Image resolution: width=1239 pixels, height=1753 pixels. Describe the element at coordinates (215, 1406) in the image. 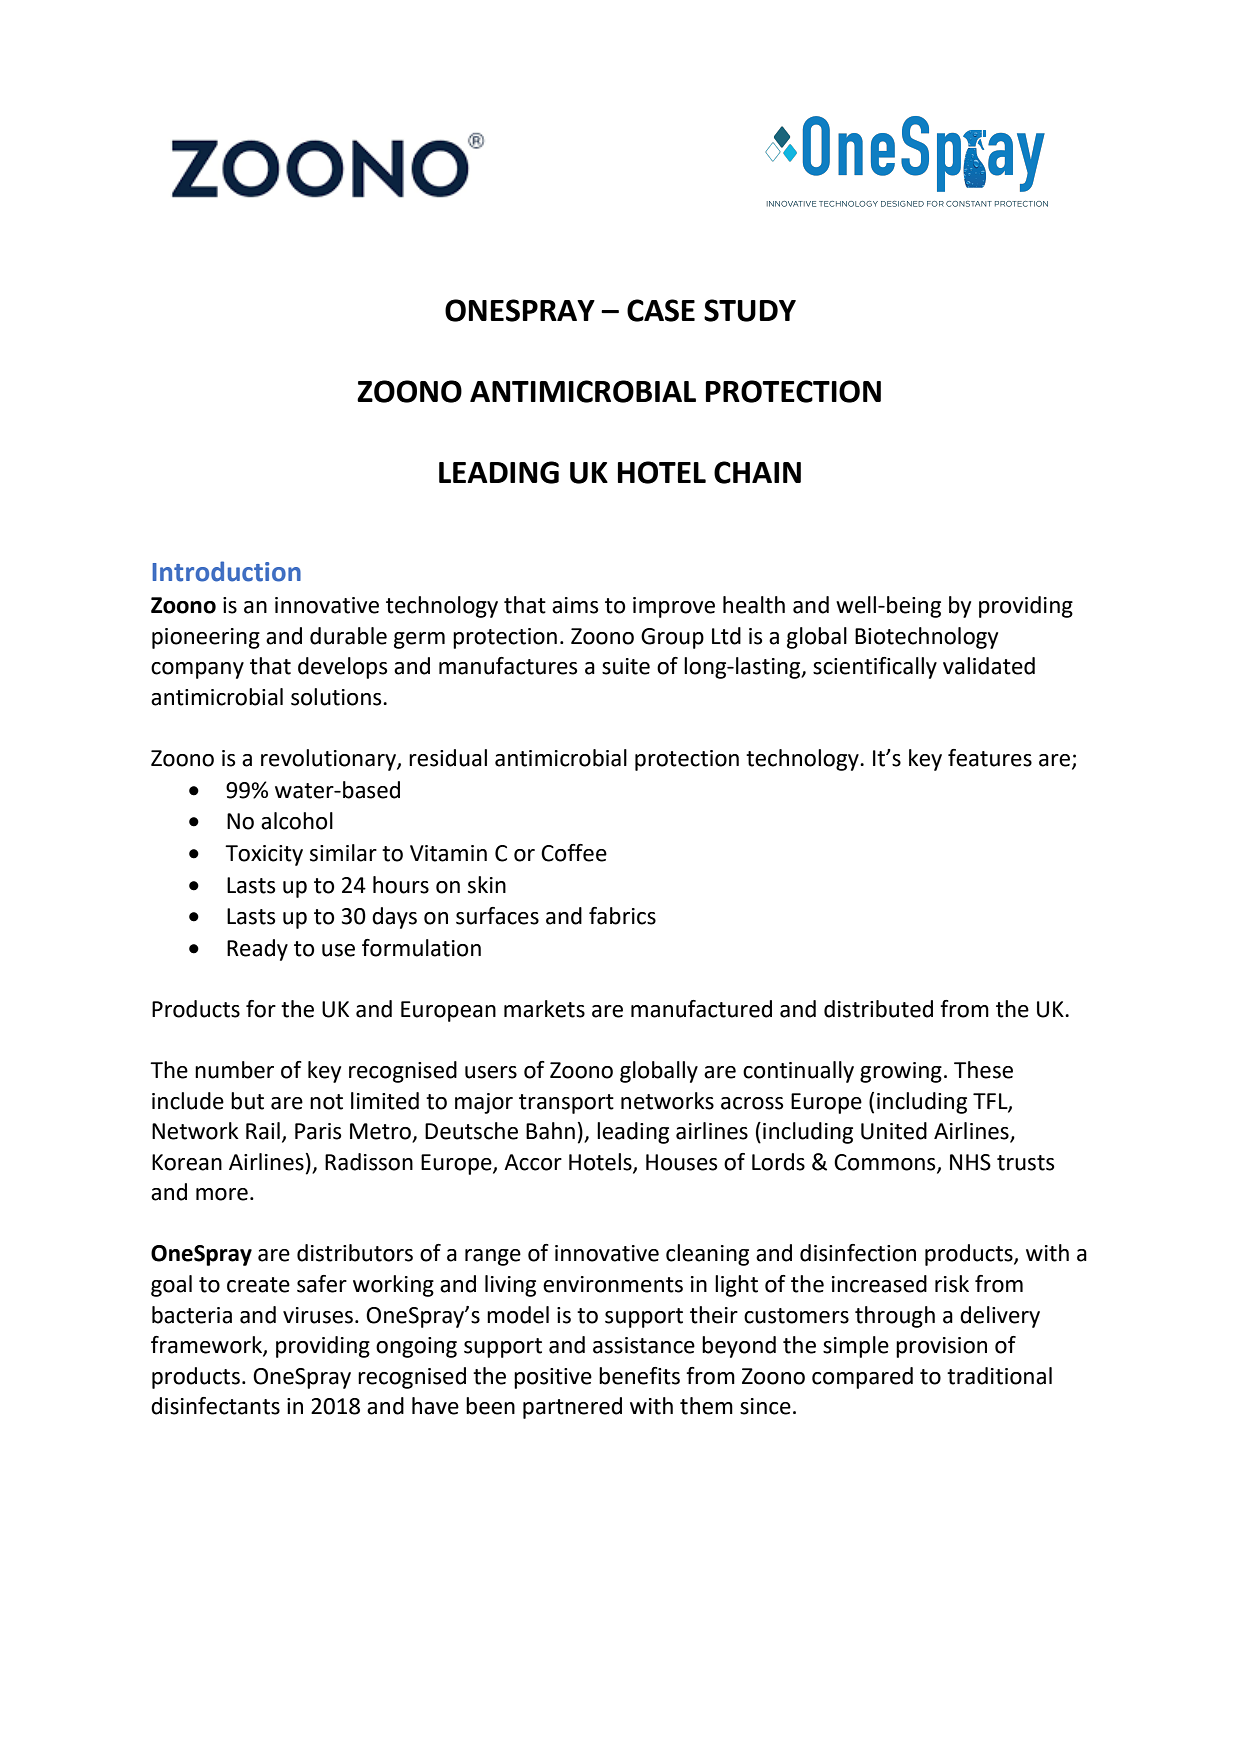

I see `disinfectants` at that location.
